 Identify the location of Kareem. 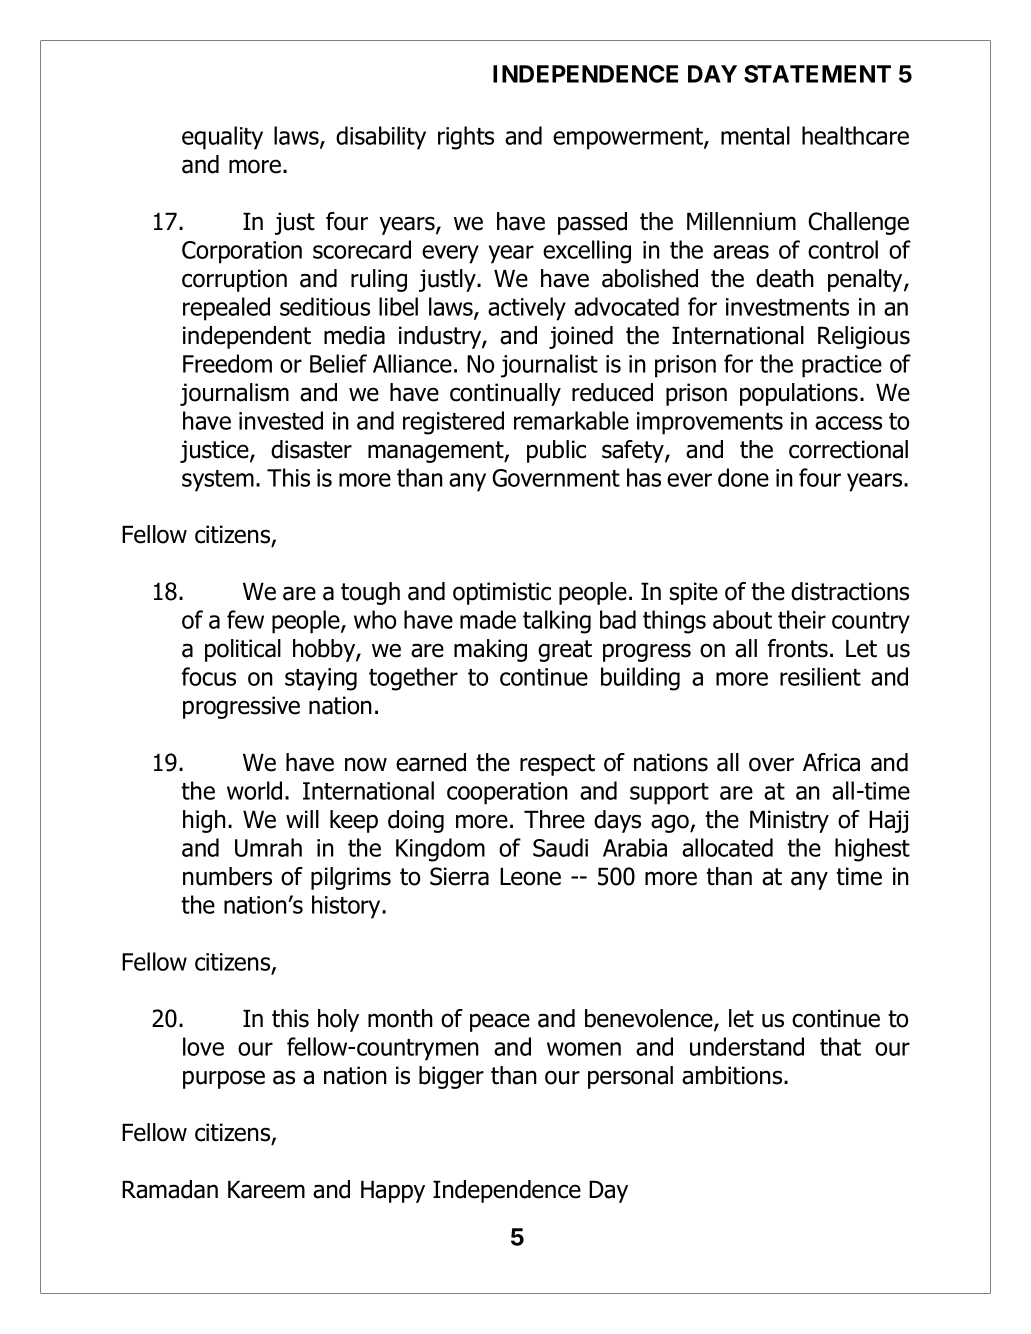
(266, 1189).
